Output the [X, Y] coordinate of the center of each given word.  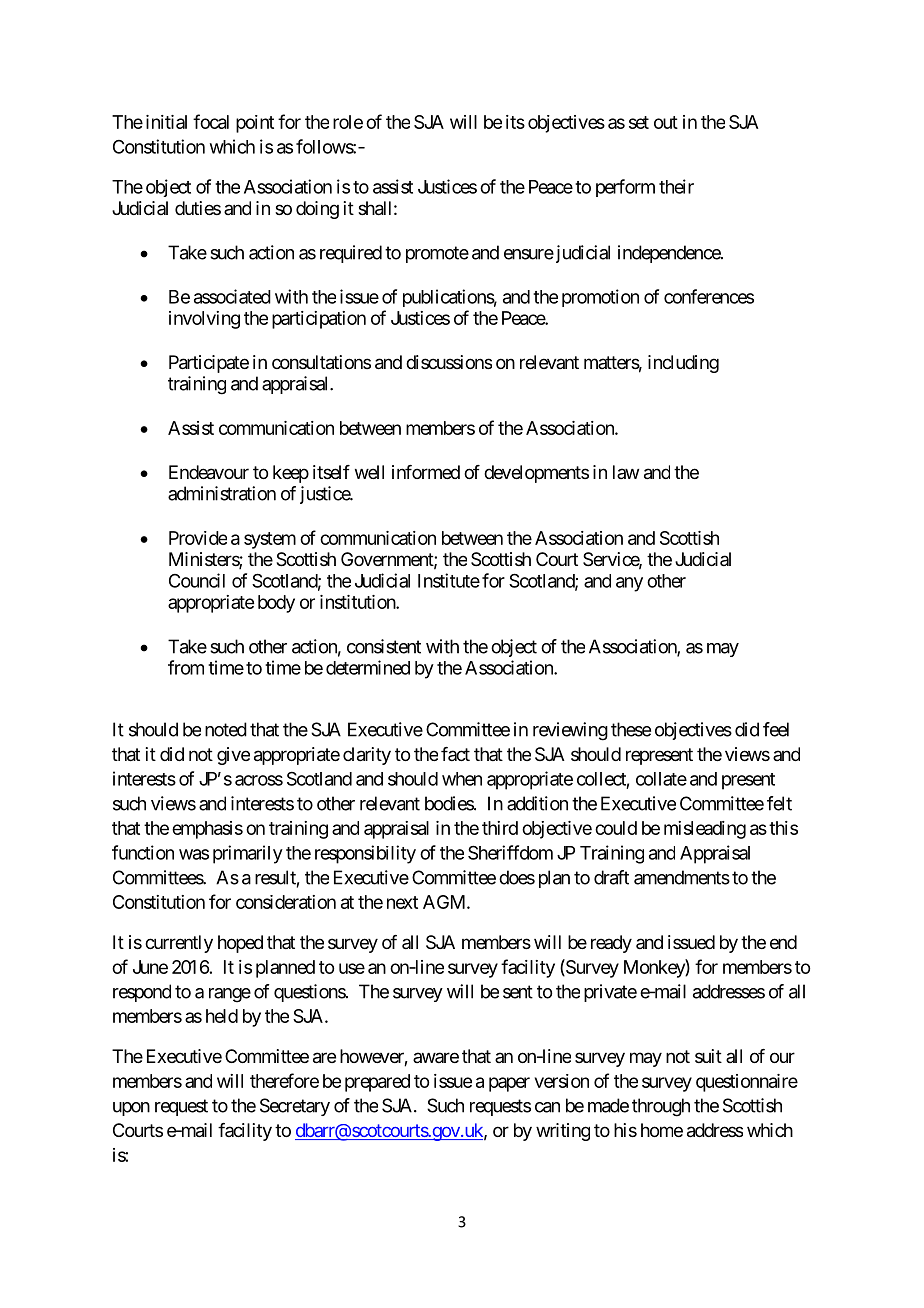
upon [131, 1109]
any [629, 584]
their [676, 186]
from [186, 667]
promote [437, 254]
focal [211, 121]
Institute [449, 580]
